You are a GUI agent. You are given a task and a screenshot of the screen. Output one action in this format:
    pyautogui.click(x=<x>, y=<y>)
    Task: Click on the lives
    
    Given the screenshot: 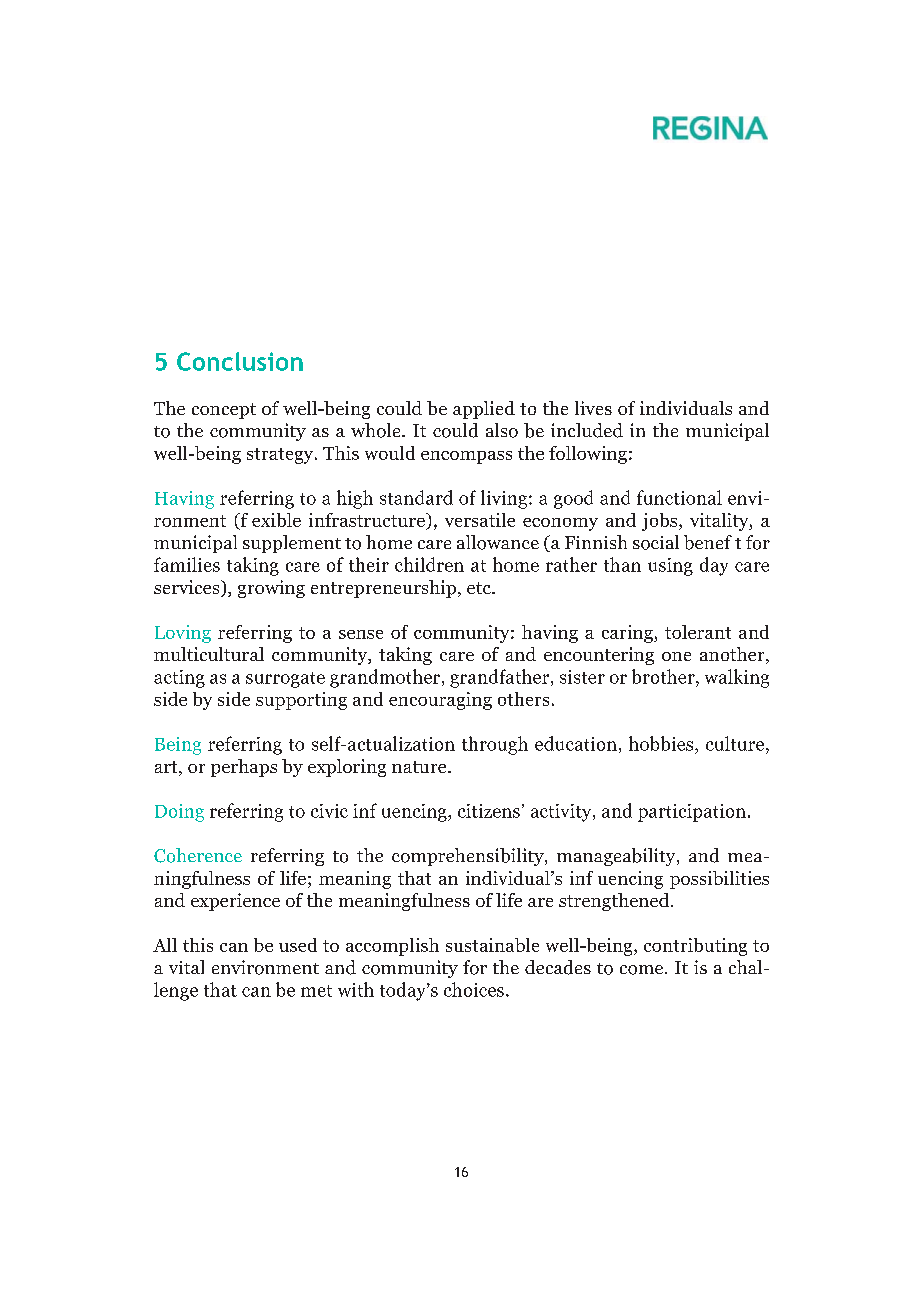 What is the action you would take?
    pyautogui.click(x=593, y=408)
